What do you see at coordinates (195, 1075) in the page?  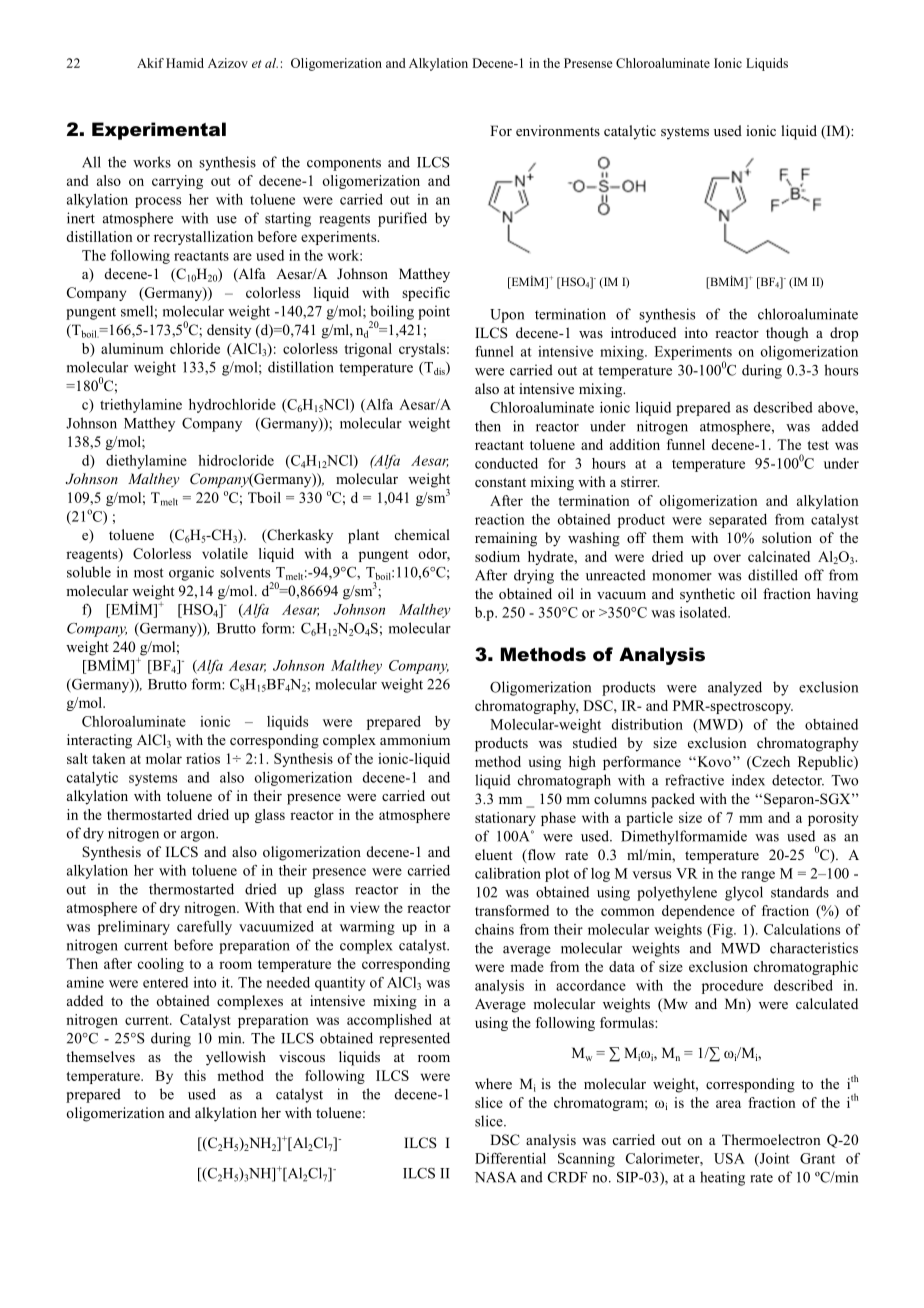 I see `this` at bounding box center [195, 1075].
